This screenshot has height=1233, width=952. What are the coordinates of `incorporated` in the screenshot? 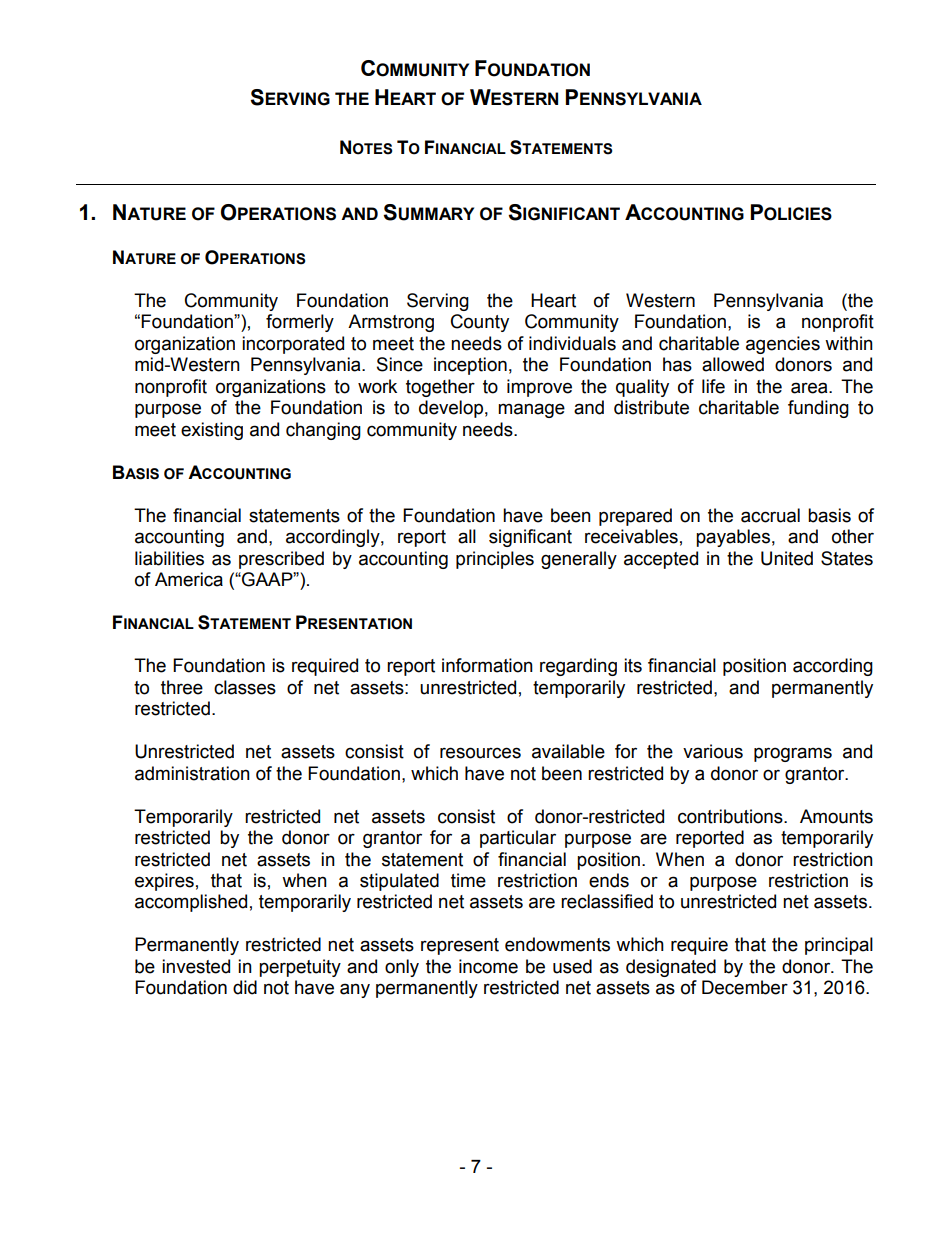 It's located at (293, 345).
